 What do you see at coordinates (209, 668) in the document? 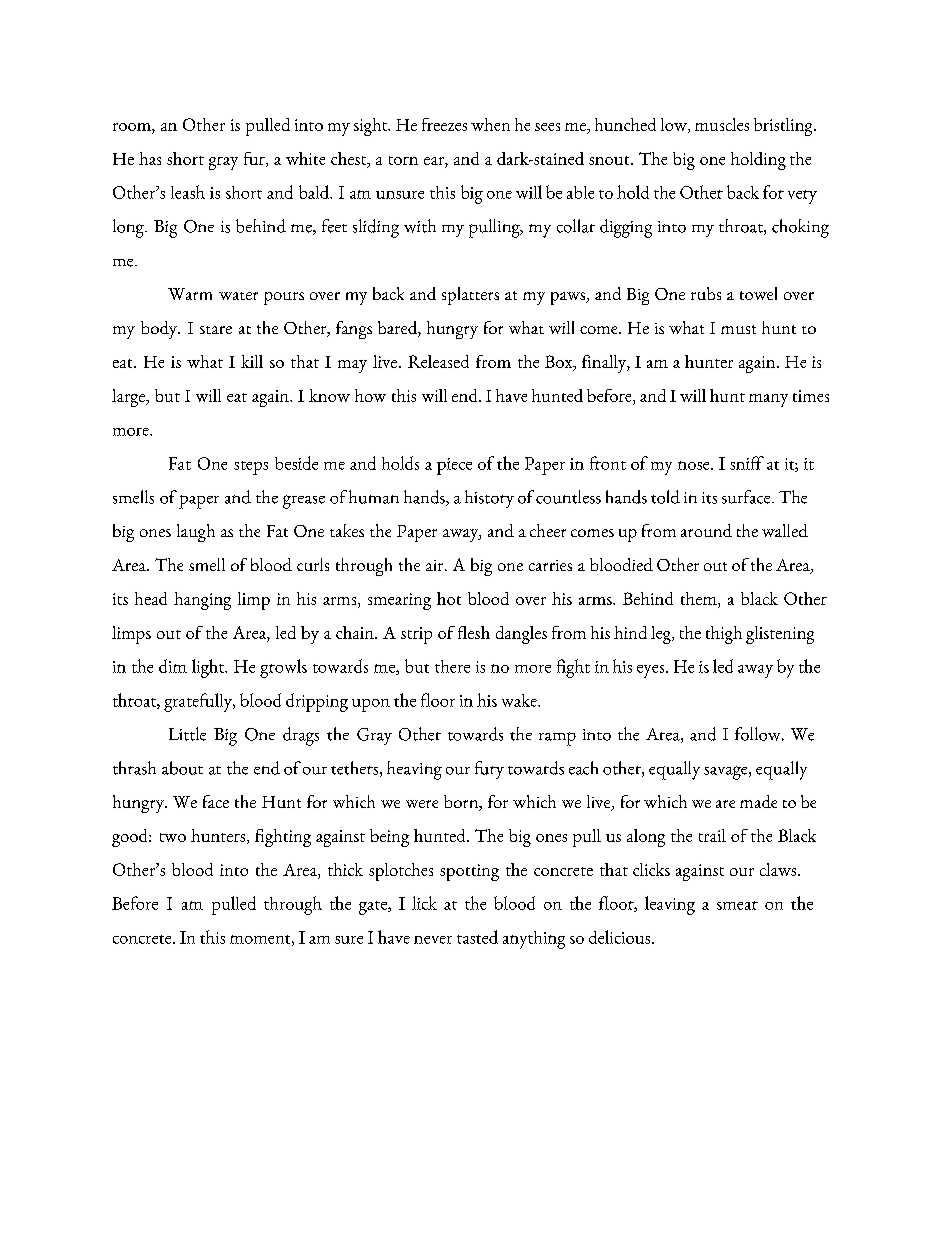
I see `light` at bounding box center [209, 668].
